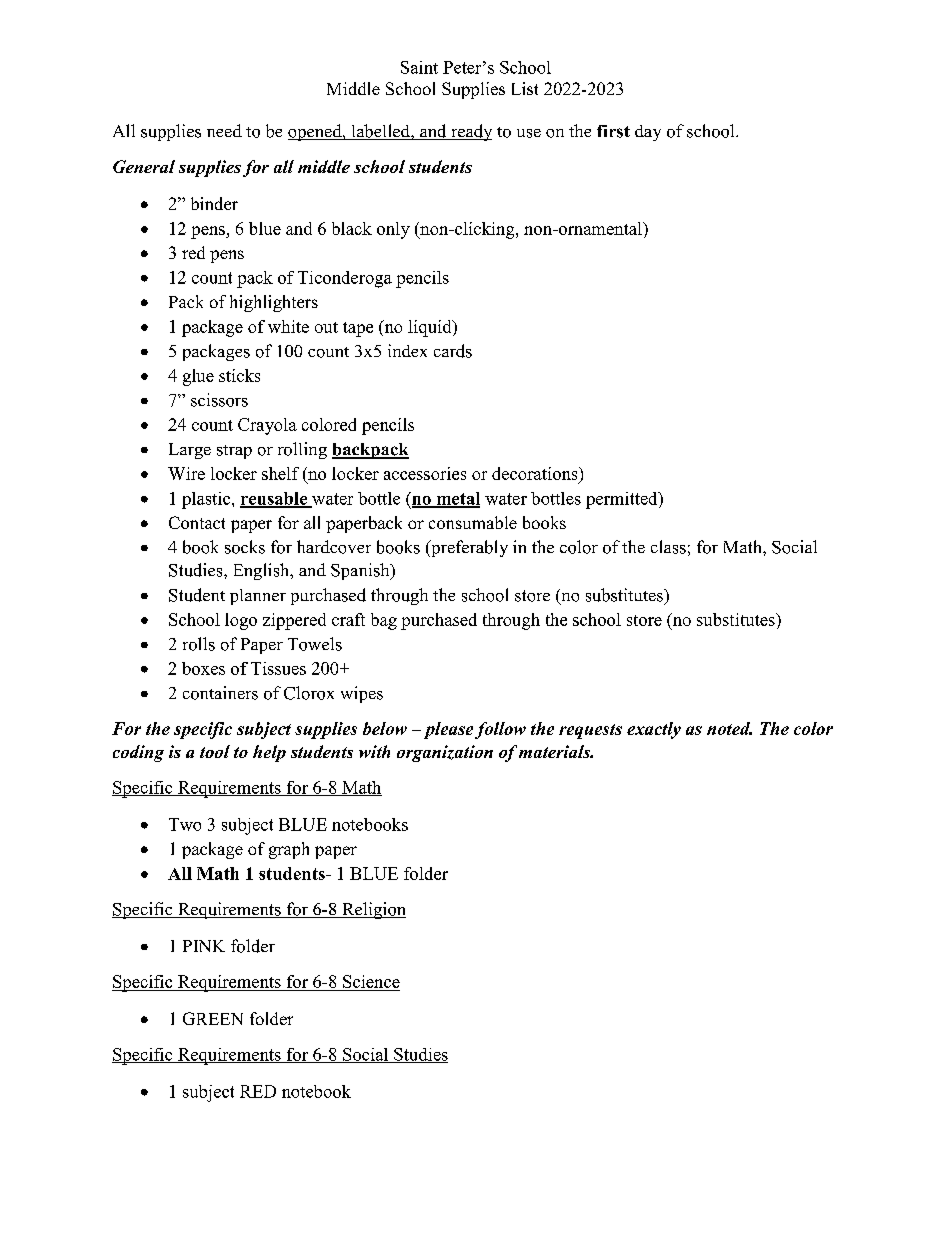  Describe the element at coordinates (213, 1018) in the image. I see `GREEN` at that location.
